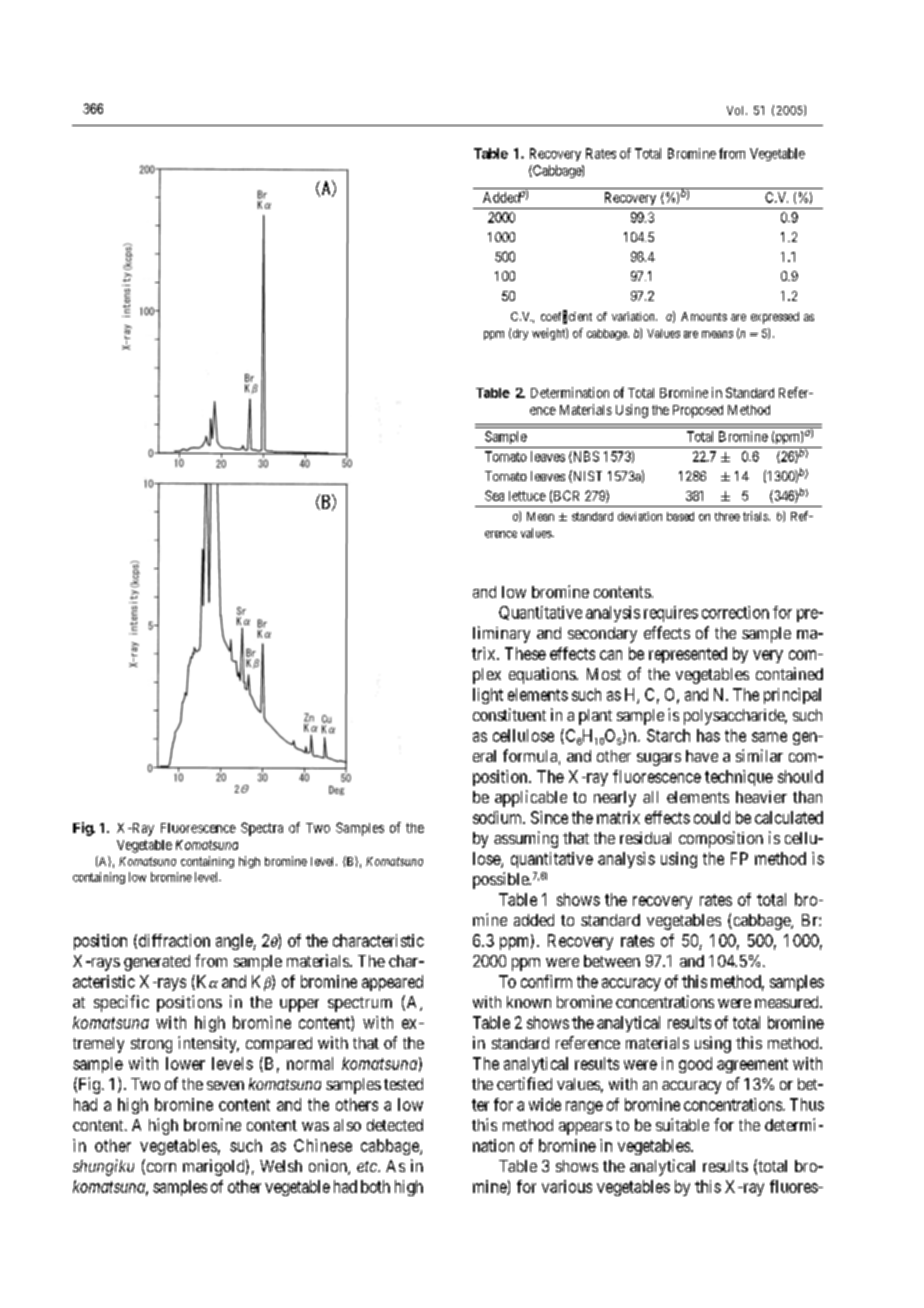  What do you see at coordinates (727, 516) in the page?
I see `three` at bounding box center [727, 516].
